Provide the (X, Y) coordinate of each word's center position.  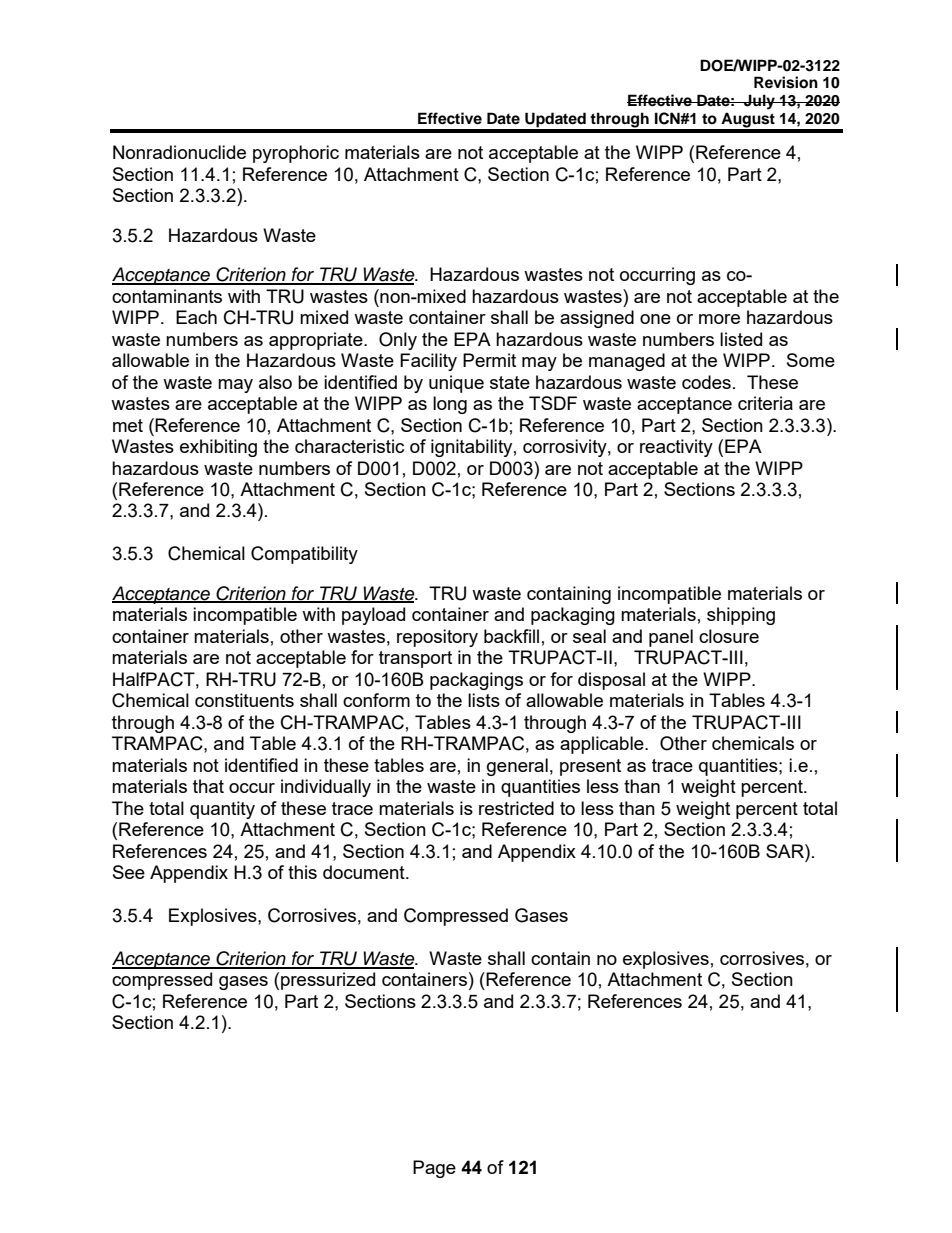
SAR (786, 851)
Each (196, 317)
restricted (516, 808)
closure (729, 636)
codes (706, 382)
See (129, 872)
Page (434, 1169)
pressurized (328, 981)
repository (437, 638)
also (275, 382)
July (759, 102)
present (590, 767)
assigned (597, 319)
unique (456, 384)
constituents (244, 700)
